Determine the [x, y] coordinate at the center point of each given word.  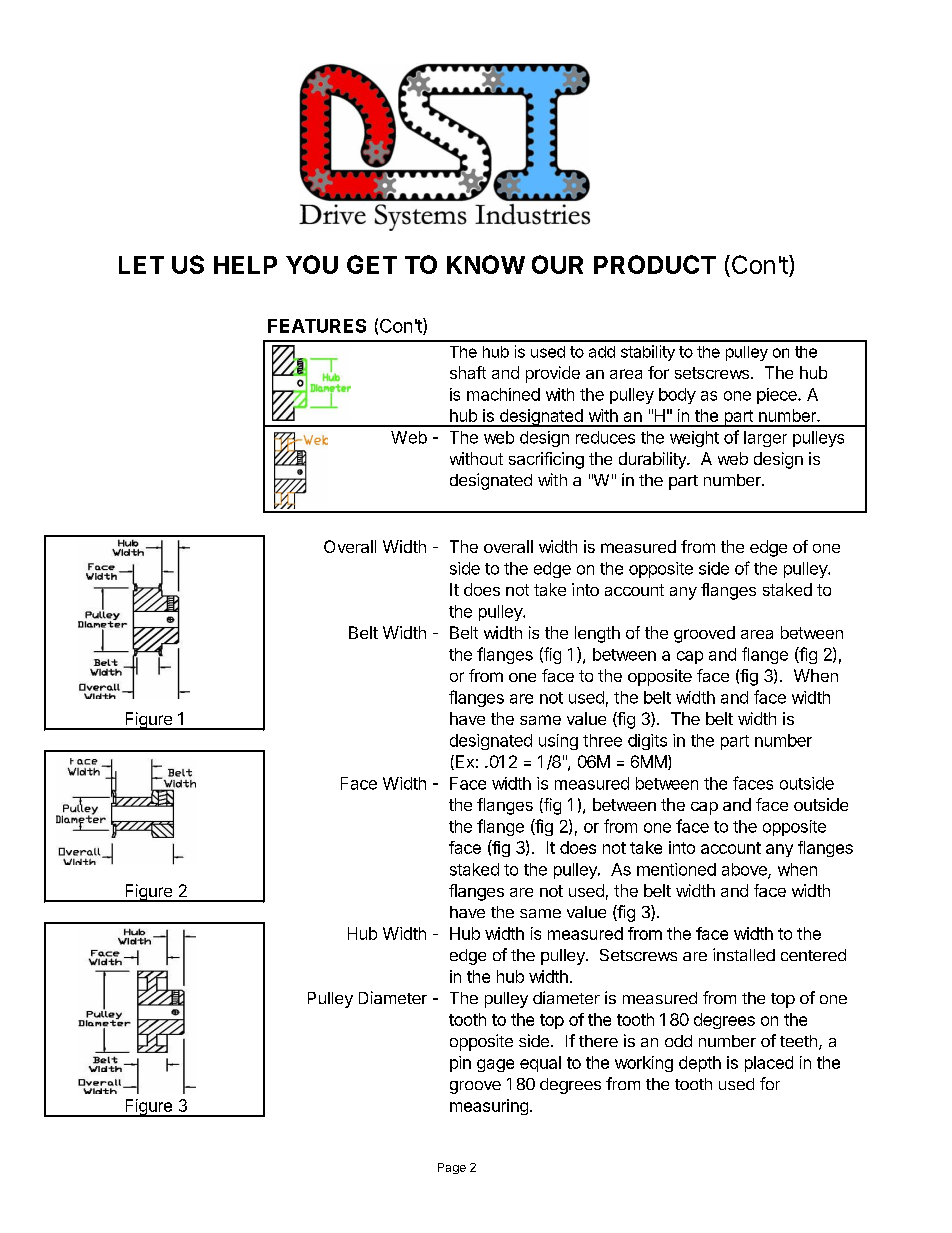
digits [647, 742]
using [558, 742]
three [602, 740]
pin [460, 1064]
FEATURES [317, 326]
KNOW [486, 264]
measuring [489, 1107]
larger [765, 439]
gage [495, 1065]
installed [744, 954]
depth [700, 1064]
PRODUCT [655, 264]
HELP [245, 265]
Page [452, 1168]
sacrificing [546, 460]
